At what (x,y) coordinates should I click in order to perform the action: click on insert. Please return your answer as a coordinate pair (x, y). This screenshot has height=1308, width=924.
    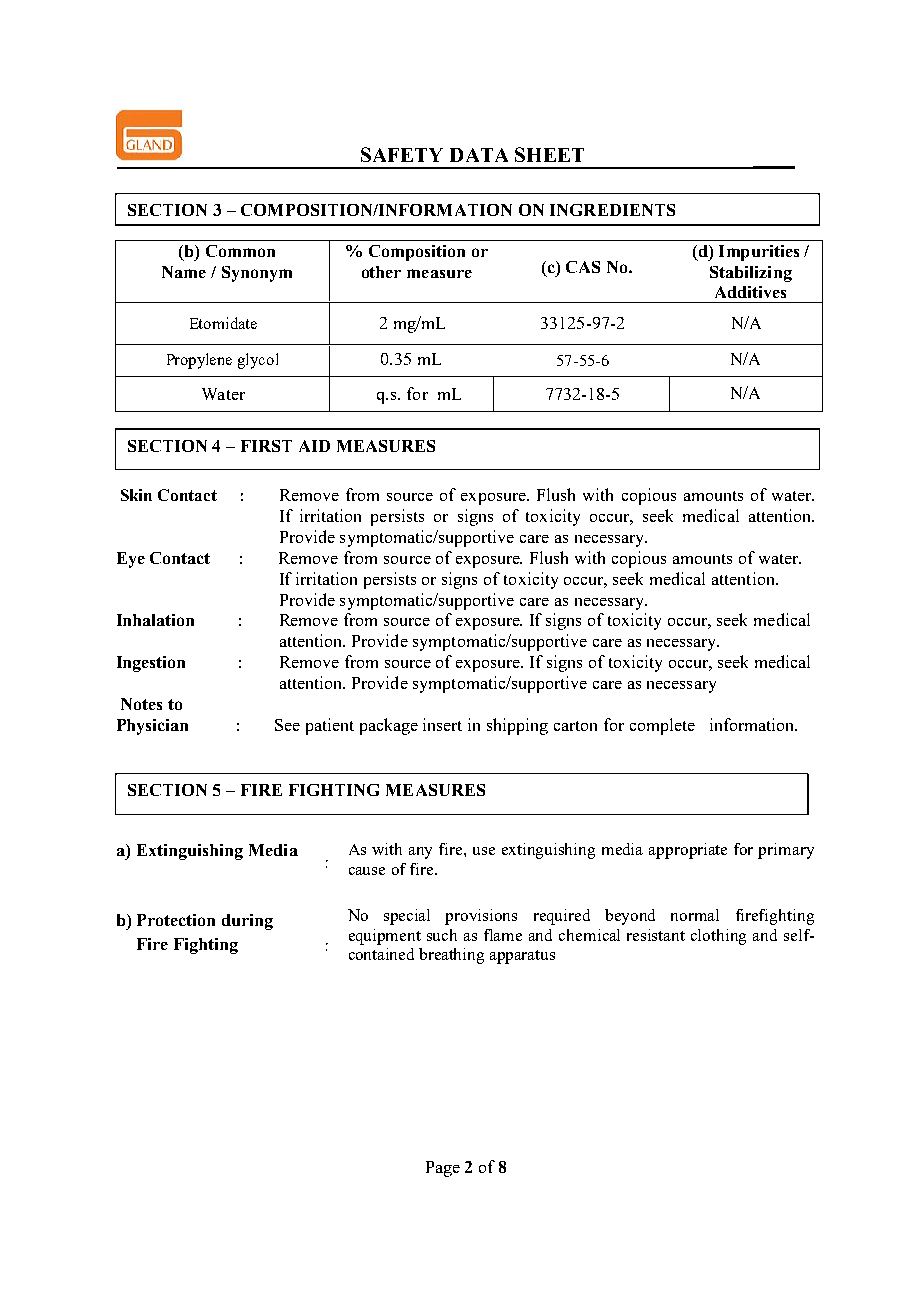
    Looking at the image, I should click on (442, 724).
